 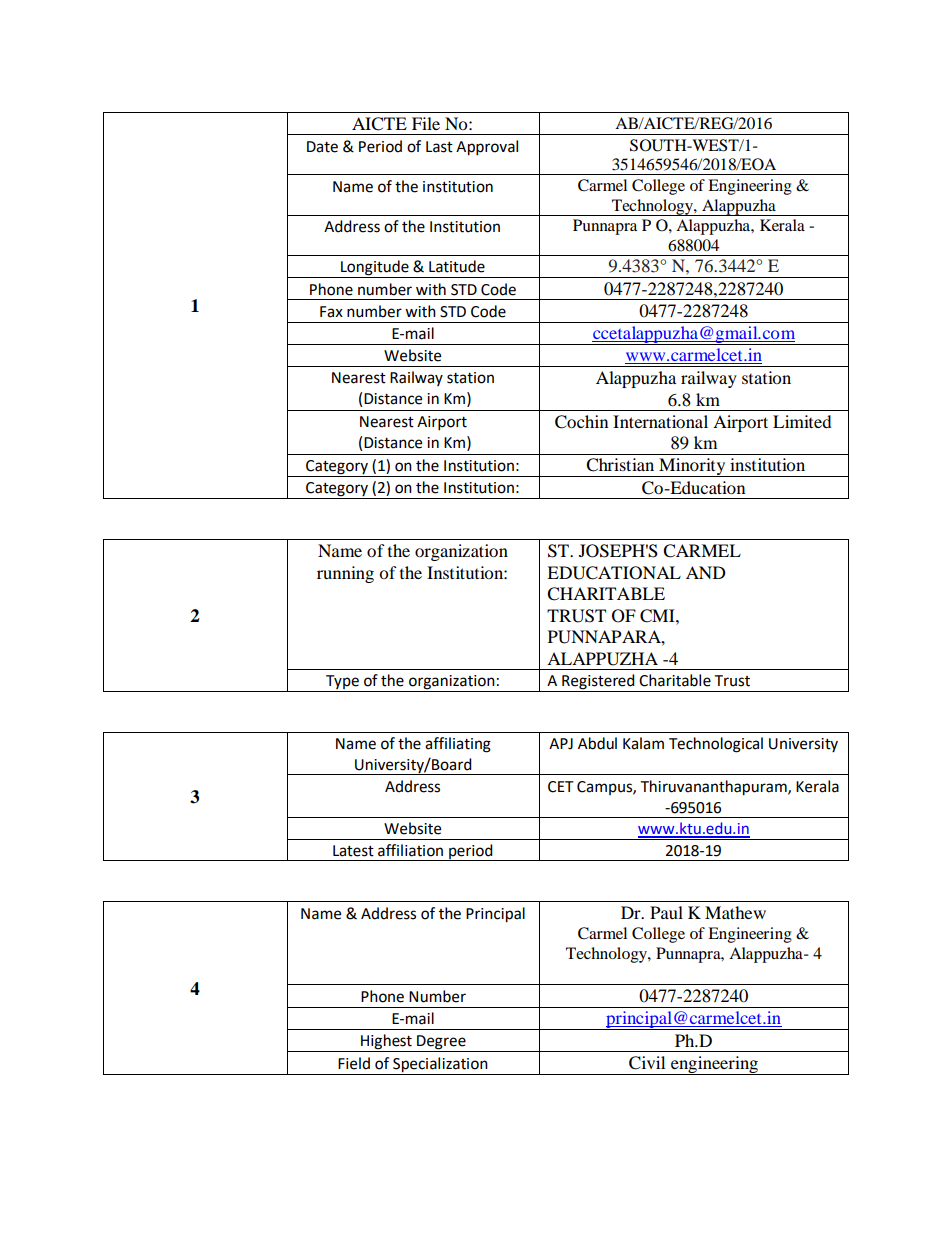 What do you see at coordinates (561, 744) in the image?
I see `APJ` at bounding box center [561, 744].
